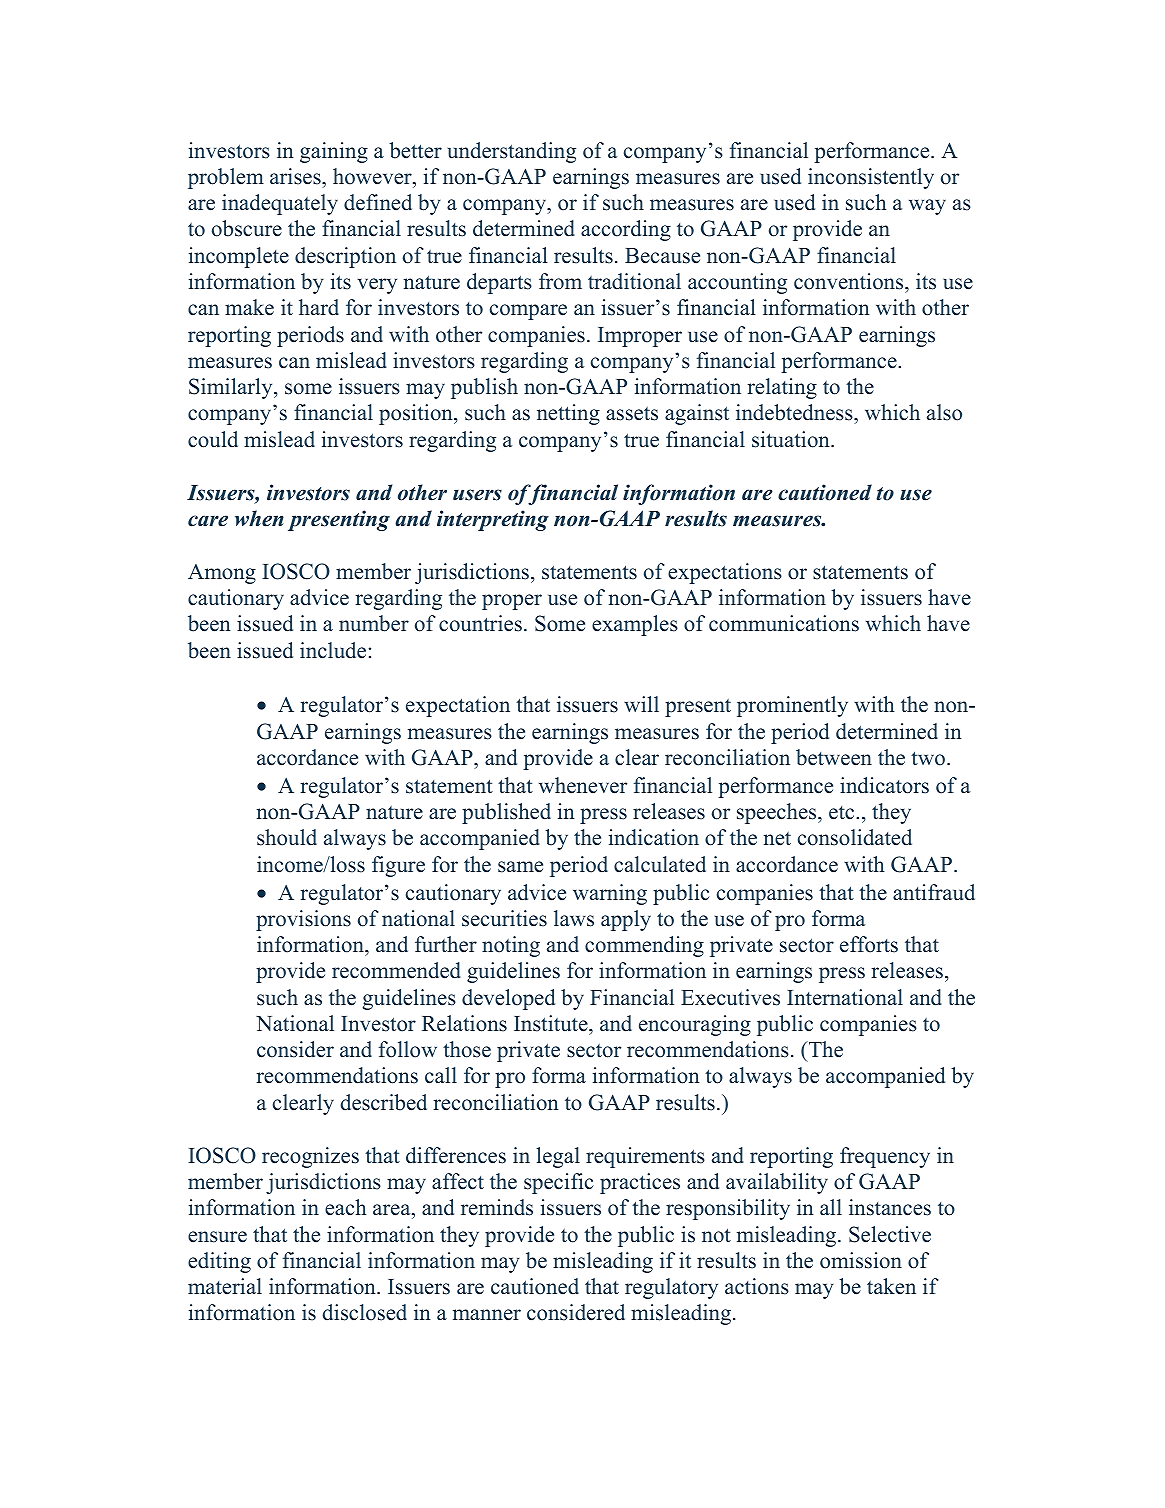 The height and width of the screenshot is (1508, 1165). Describe the element at coordinates (871, 178) in the screenshot. I see `inconsistently` at that location.
